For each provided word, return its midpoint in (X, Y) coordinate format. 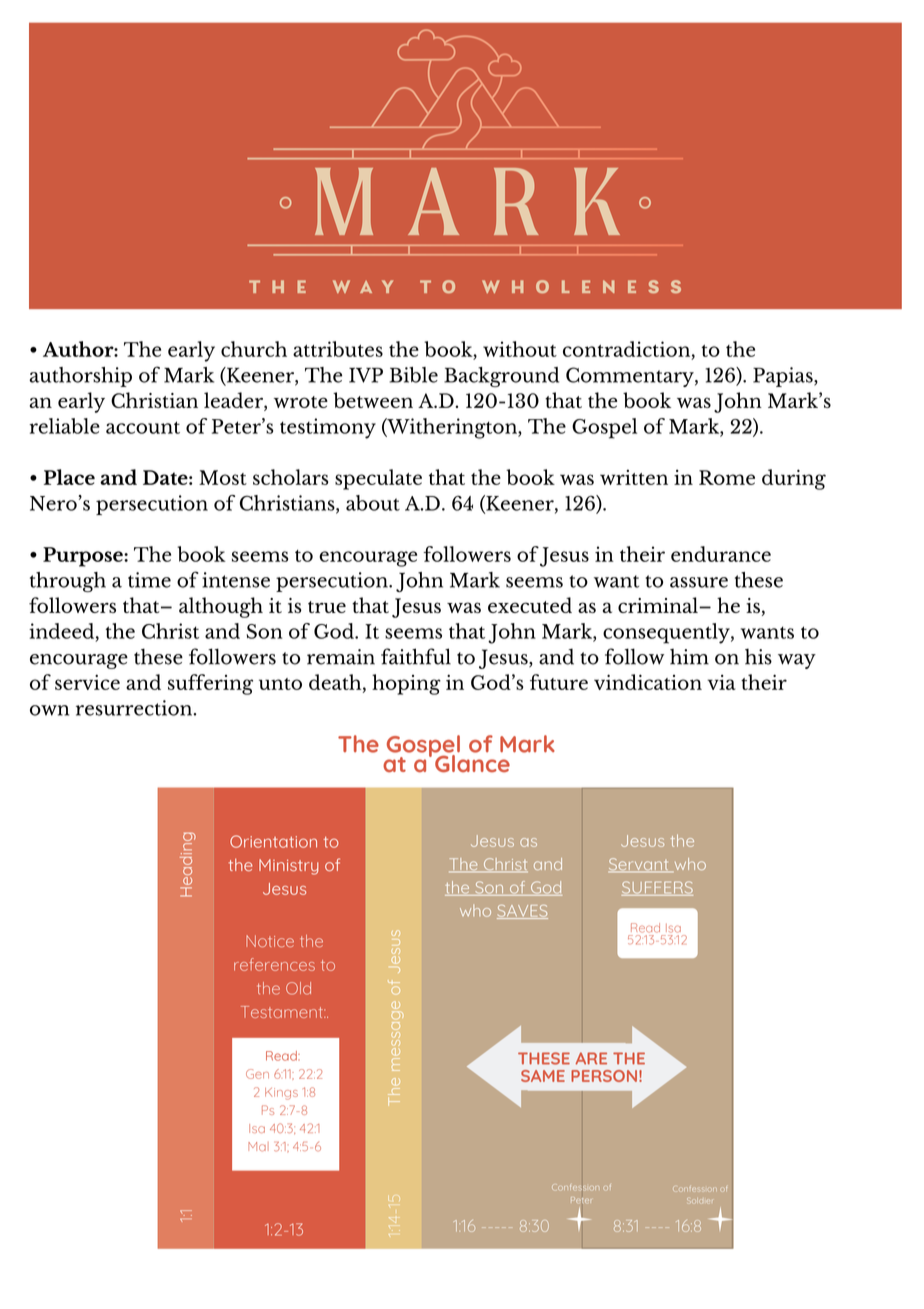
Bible (413, 375)
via (721, 682)
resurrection (135, 708)
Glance (472, 762)
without (520, 349)
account (143, 427)
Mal (258, 1146)
